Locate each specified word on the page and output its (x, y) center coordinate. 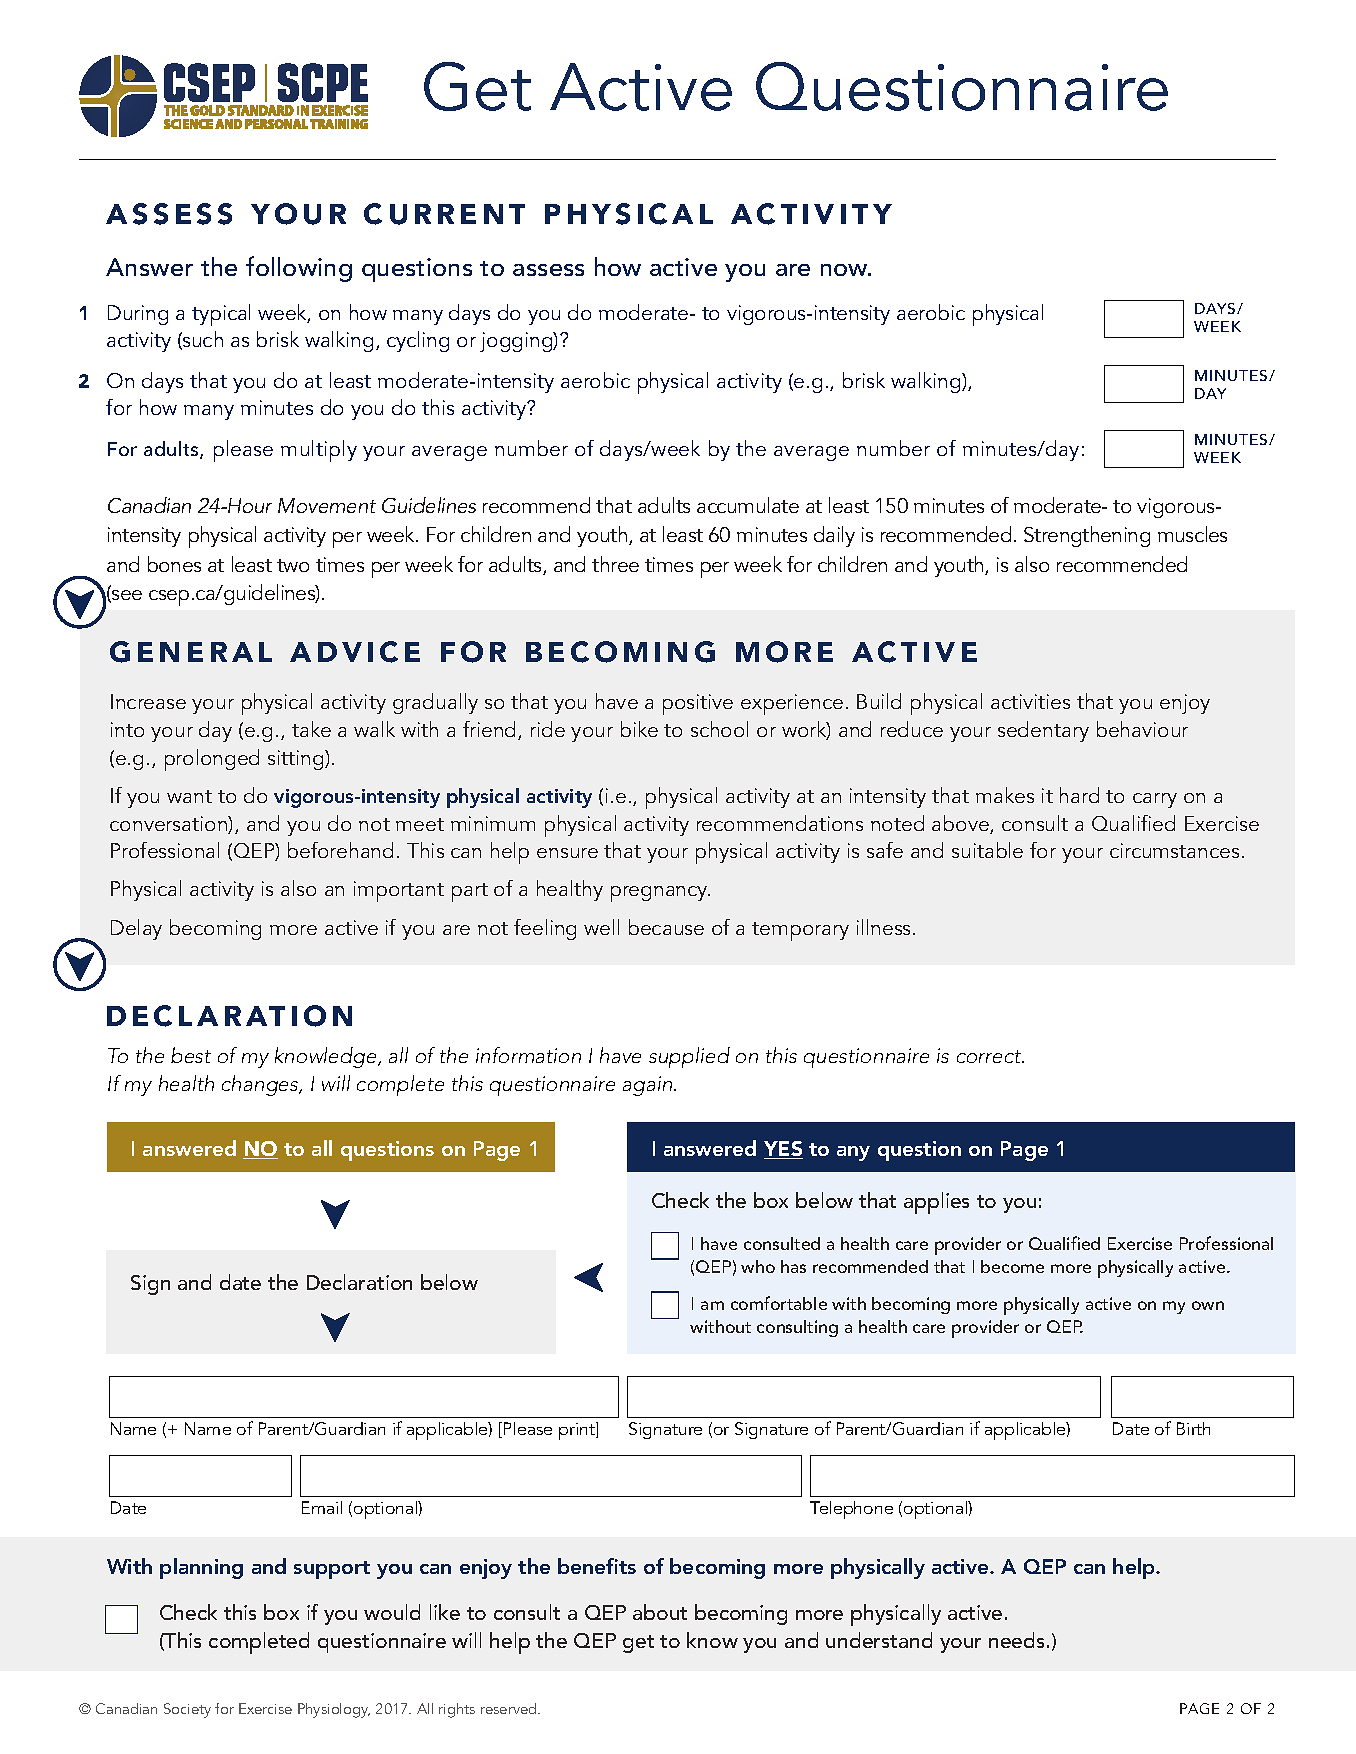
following (299, 269)
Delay (136, 929)
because (666, 927)
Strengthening (1087, 536)
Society (187, 1710)
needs (1016, 1640)
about (660, 1612)
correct (990, 1056)
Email (322, 1507)
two (293, 565)
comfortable (779, 1303)
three (615, 564)
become (1012, 1266)
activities (1030, 701)
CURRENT (444, 214)
